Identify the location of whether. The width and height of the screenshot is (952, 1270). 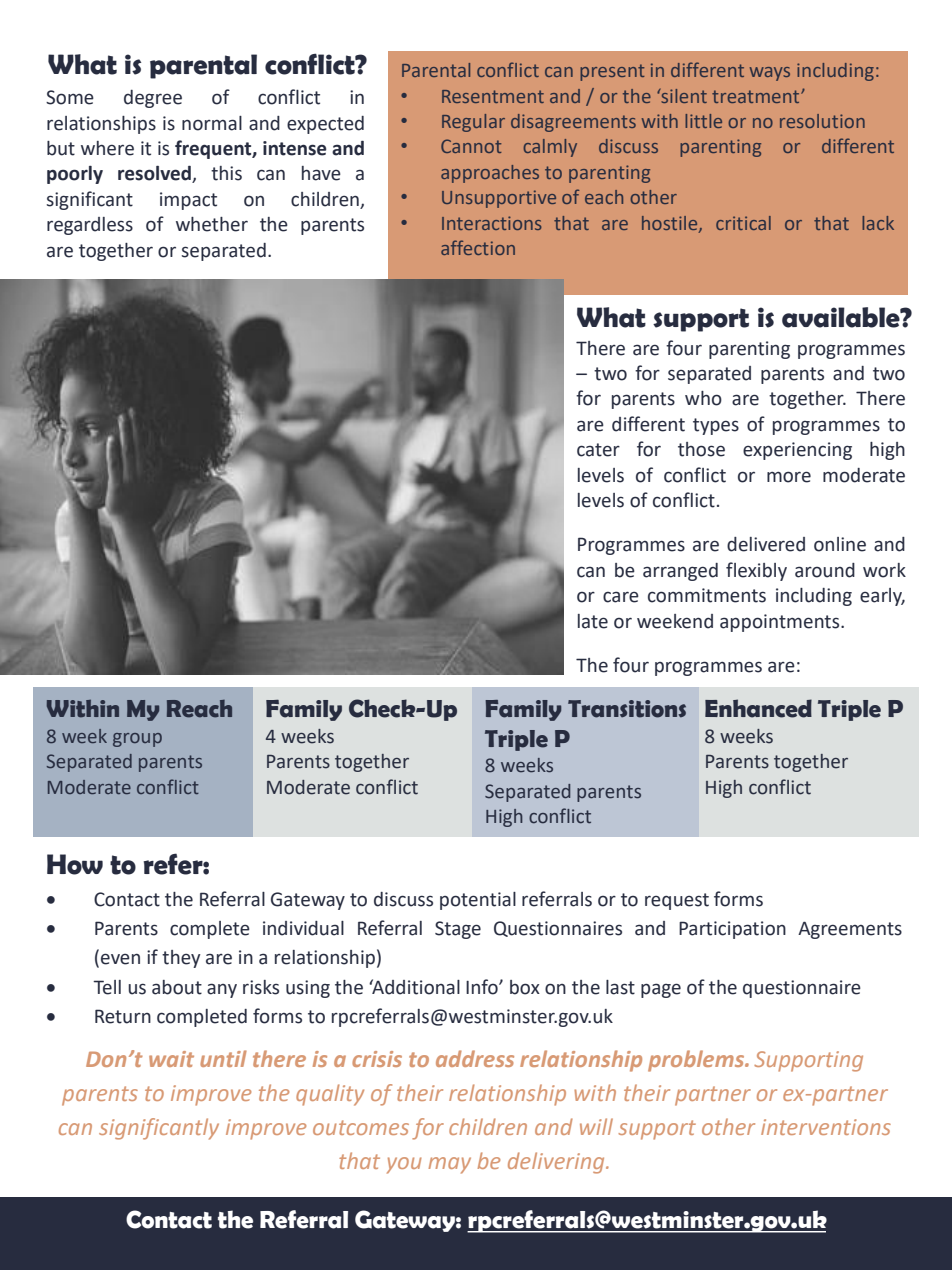
(212, 224).
